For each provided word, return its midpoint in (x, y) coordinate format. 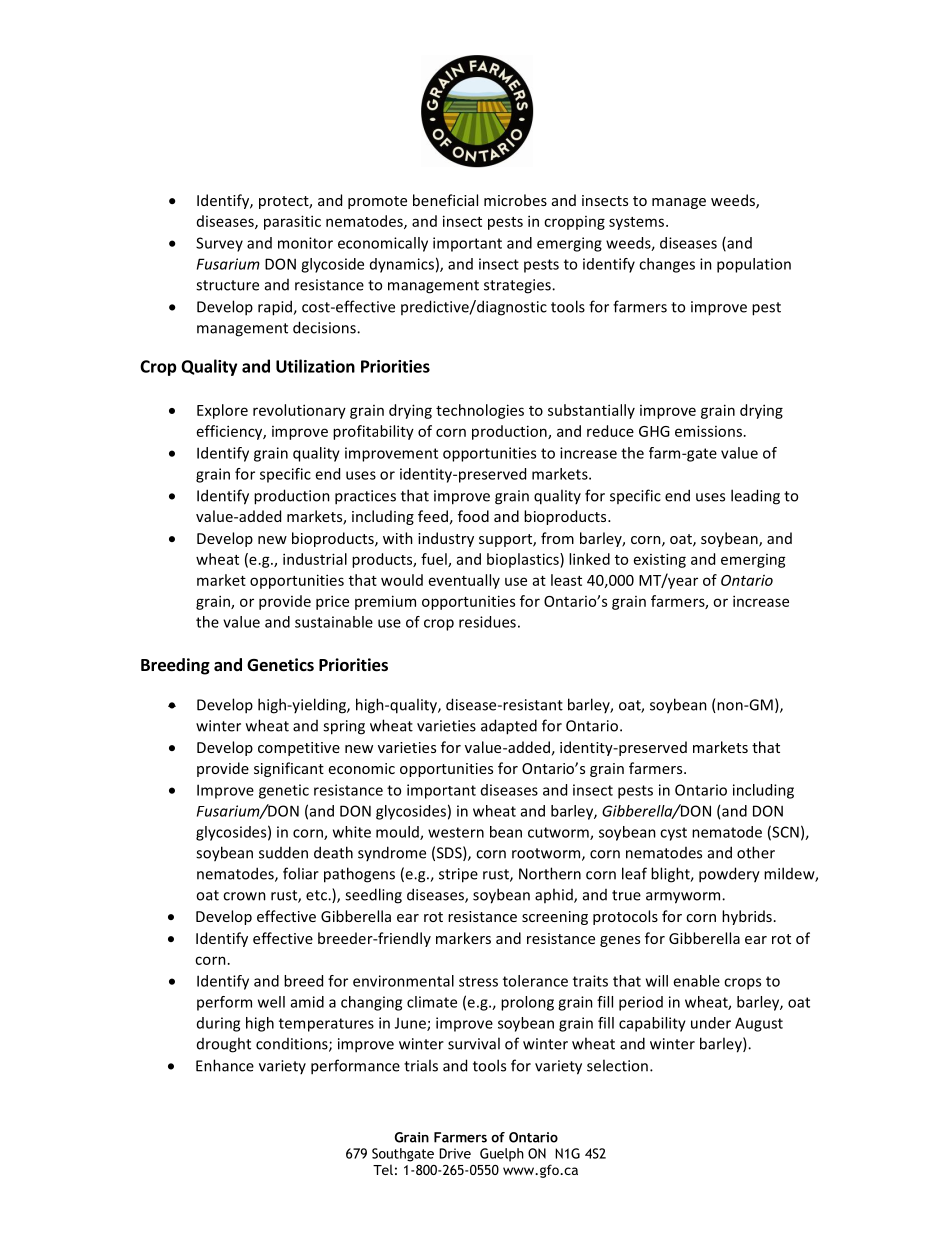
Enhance (225, 1065)
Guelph (502, 1155)
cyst (673, 834)
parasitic (292, 222)
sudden (283, 852)
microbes (515, 200)
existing (660, 560)
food (473, 516)
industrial (315, 559)
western (456, 832)
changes (667, 265)
